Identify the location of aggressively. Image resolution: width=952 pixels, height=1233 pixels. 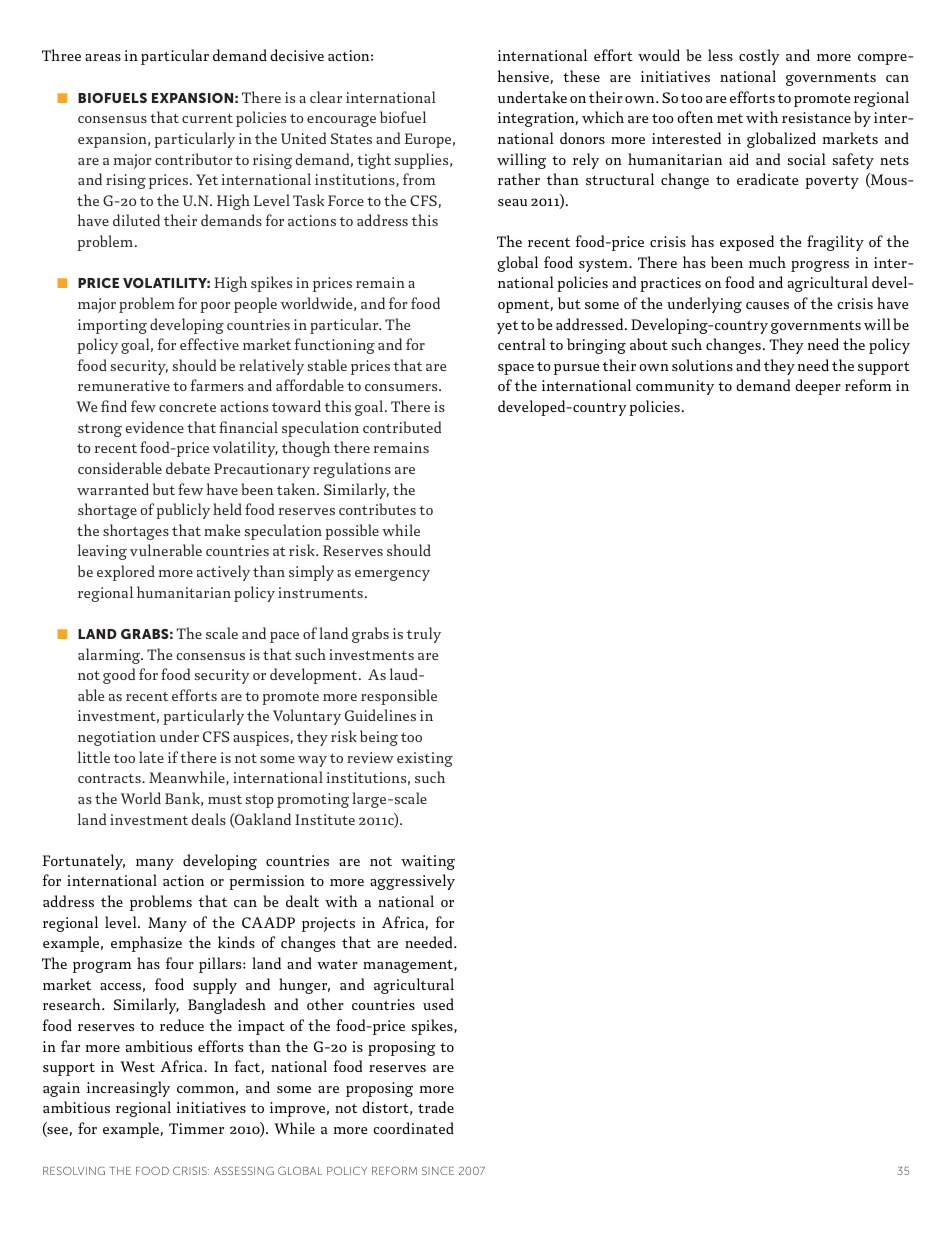
(412, 882).
